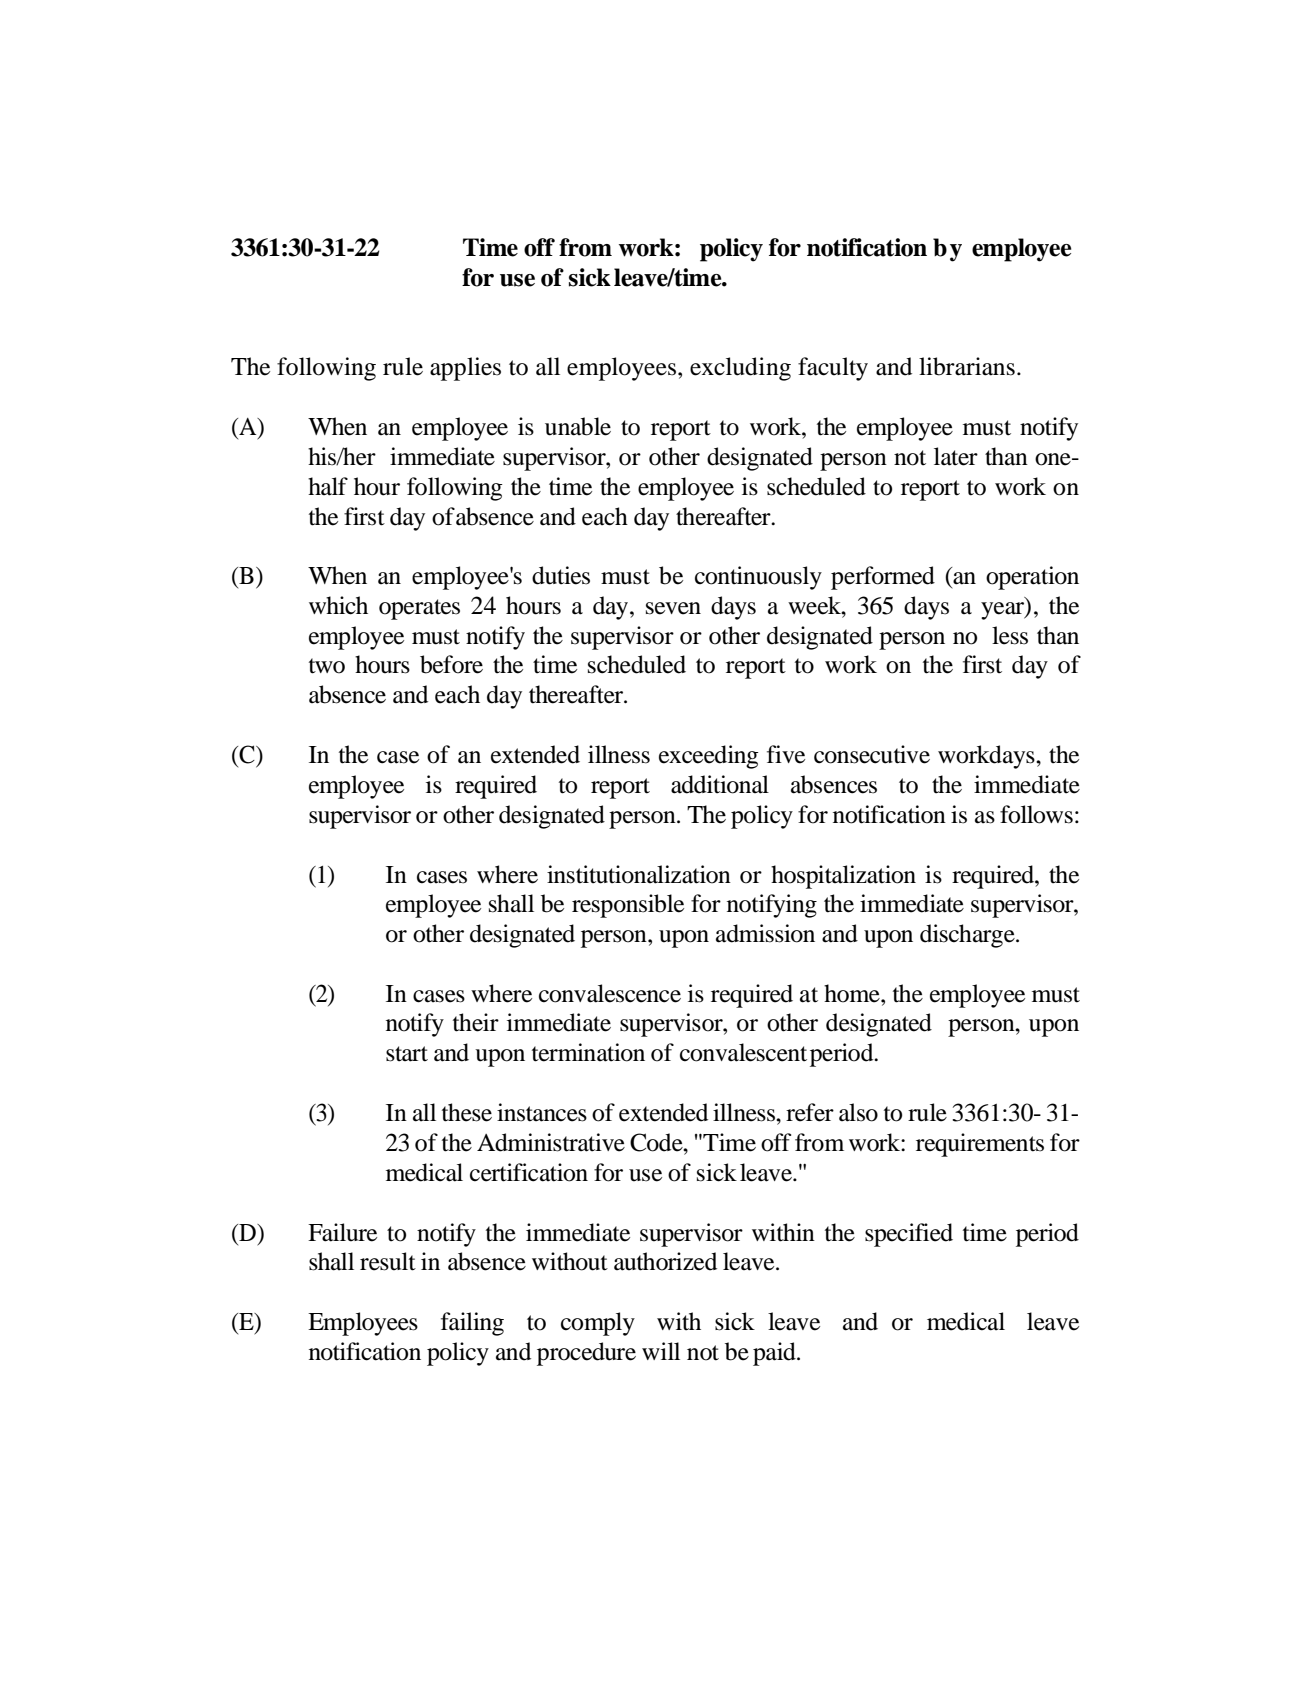 This screenshot has height=1695, width=1310. I want to click on excluding, so click(740, 369).
